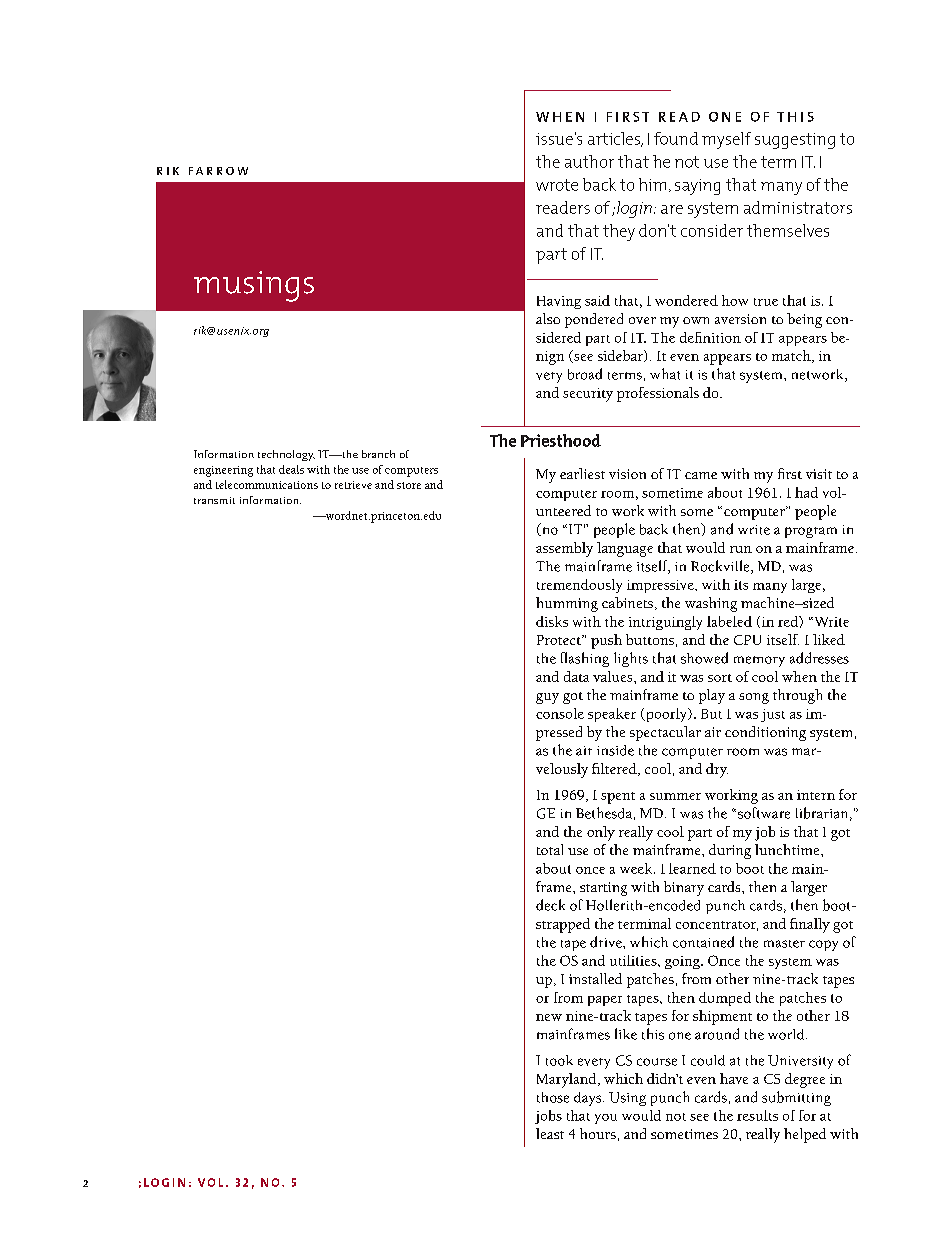 This document has height=1257, width=952. Describe the element at coordinates (726, 140) in the document. I see `myself` at that location.
